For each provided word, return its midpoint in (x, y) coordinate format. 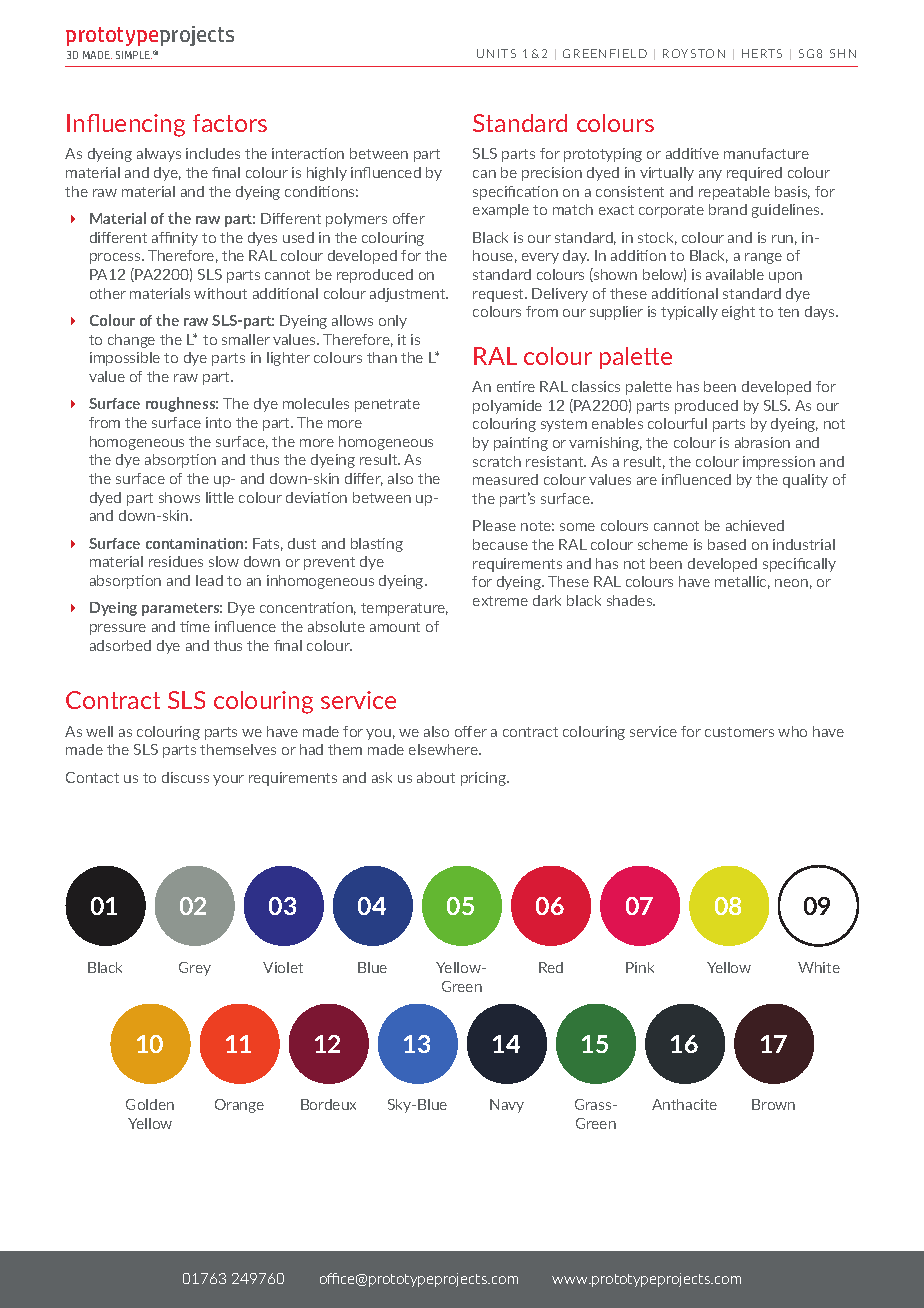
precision (552, 174)
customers (739, 732)
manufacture (766, 153)
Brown (773, 1104)
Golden (150, 1104)
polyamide (507, 407)
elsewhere (444, 749)
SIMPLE (134, 55)
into (218, 422)
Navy (507, 1106)
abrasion (762, 442)
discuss (185, 777)
